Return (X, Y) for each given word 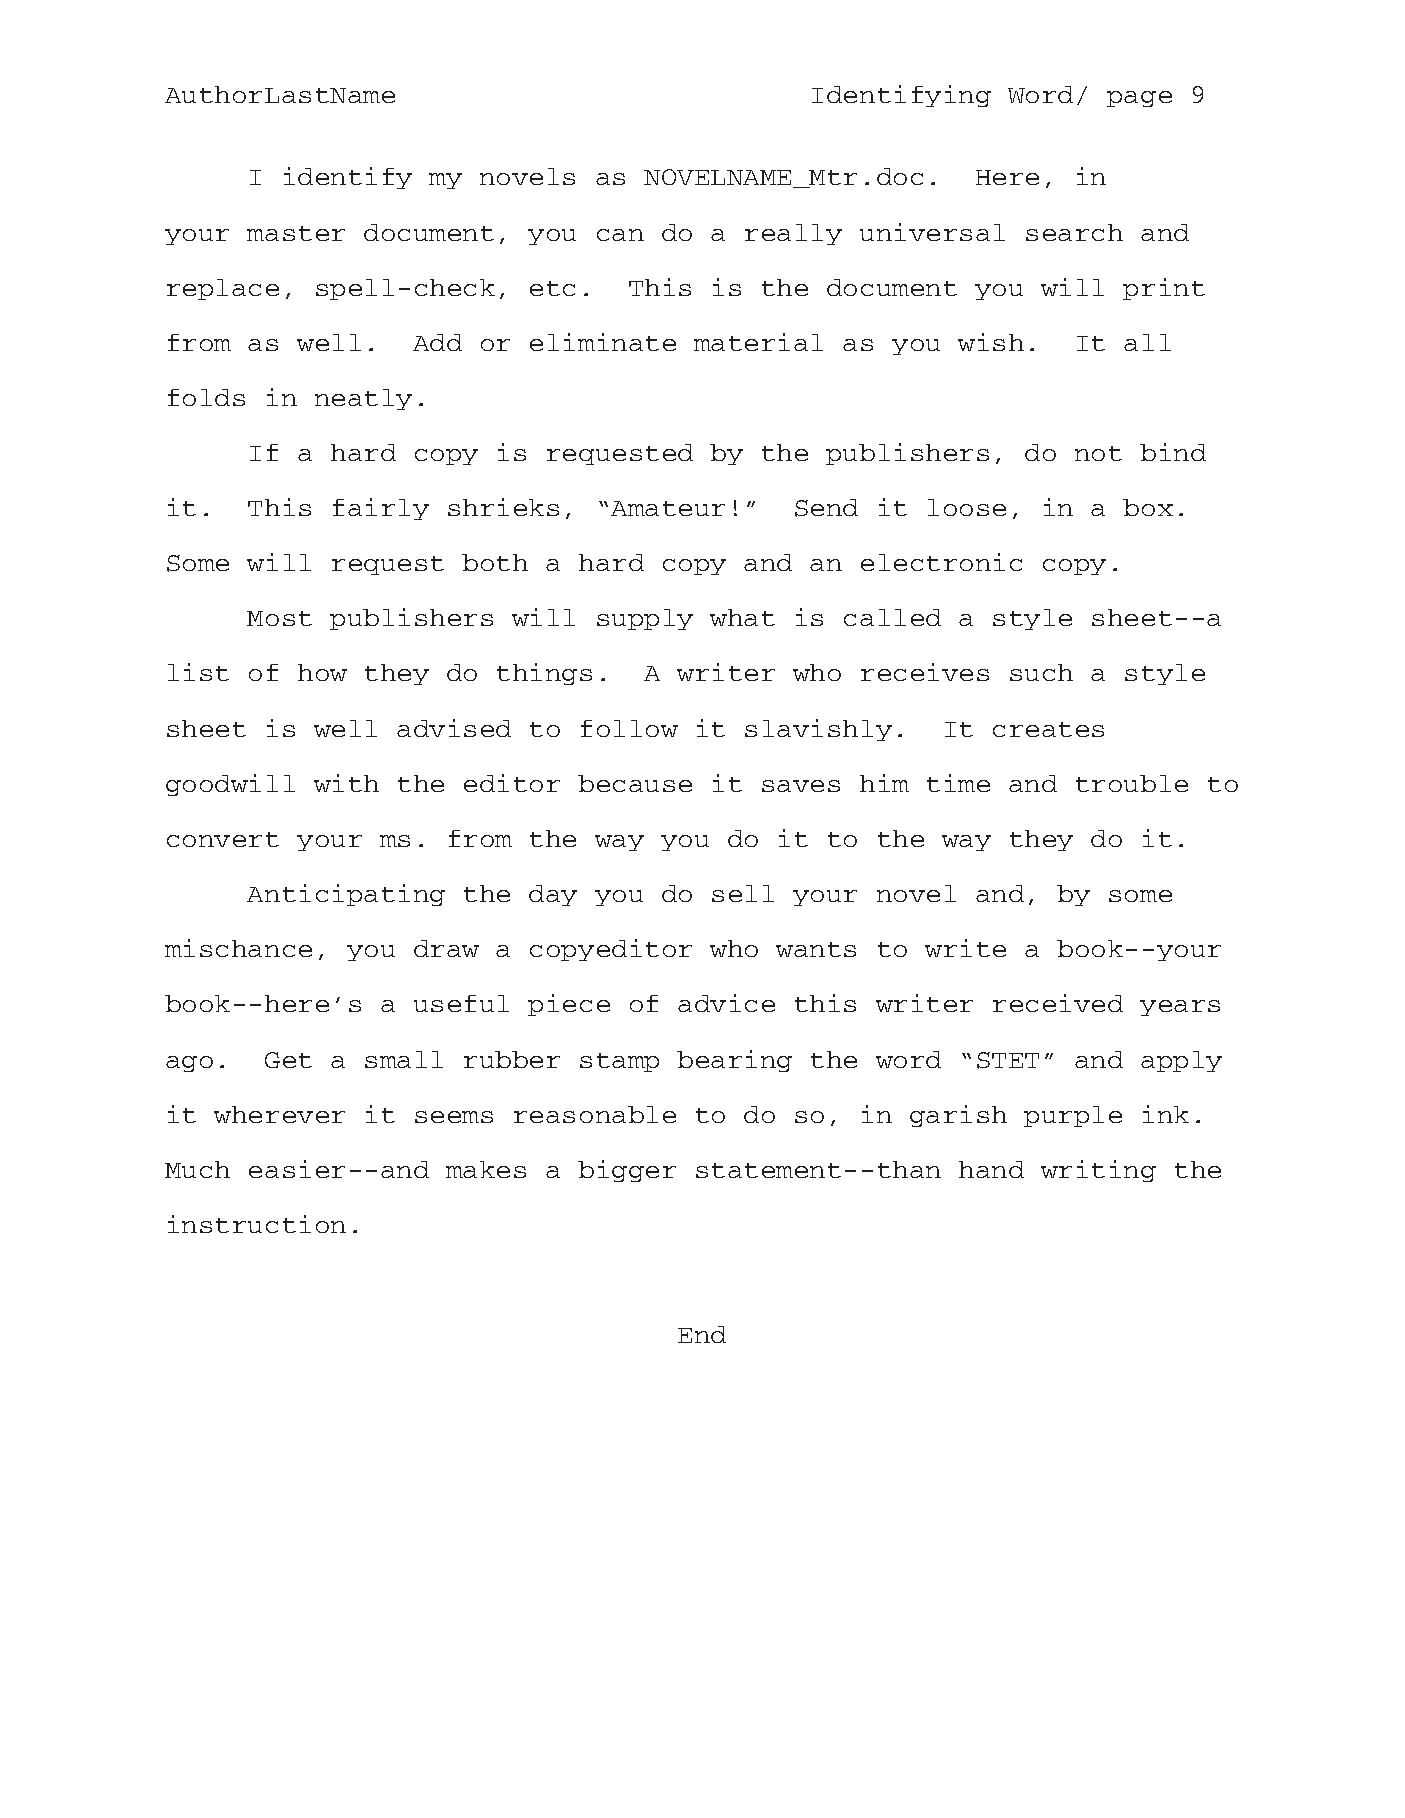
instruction (257, 1224)
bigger (627, 1171)
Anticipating (346, 895)
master (296, 233)
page (1139, 99)
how (322, 672)
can (620, 235)
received (1058, 1003)
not (1098, 453)
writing (1098, 1171)
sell (743, 893)
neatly (363, 399)
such (1041, 672)
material (758, 342)
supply (645, 619)
